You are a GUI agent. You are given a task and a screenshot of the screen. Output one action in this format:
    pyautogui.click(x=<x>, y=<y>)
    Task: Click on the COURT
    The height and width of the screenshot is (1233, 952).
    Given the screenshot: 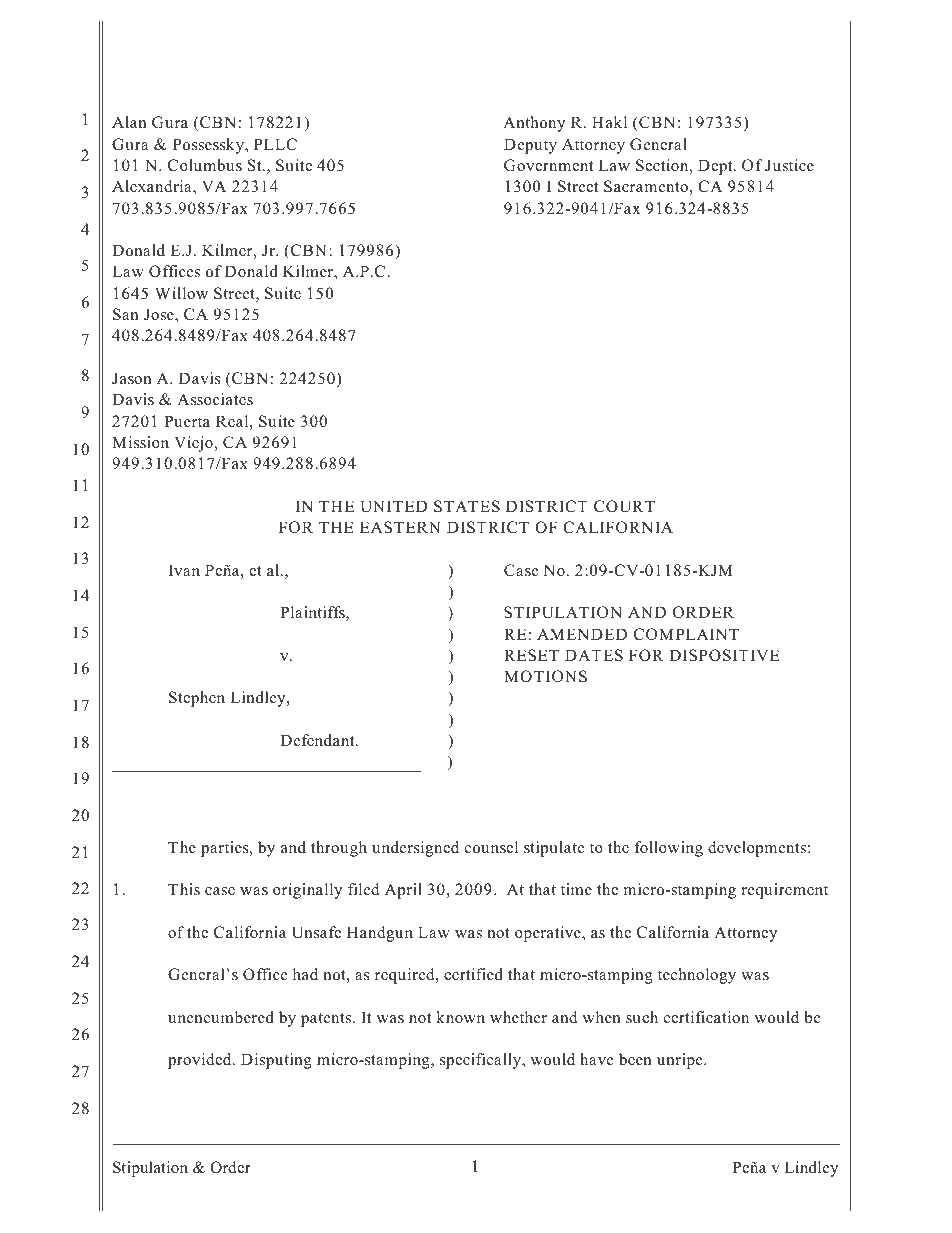 What is the action you would take?
    pyautogui.click(x=624, y=506)
